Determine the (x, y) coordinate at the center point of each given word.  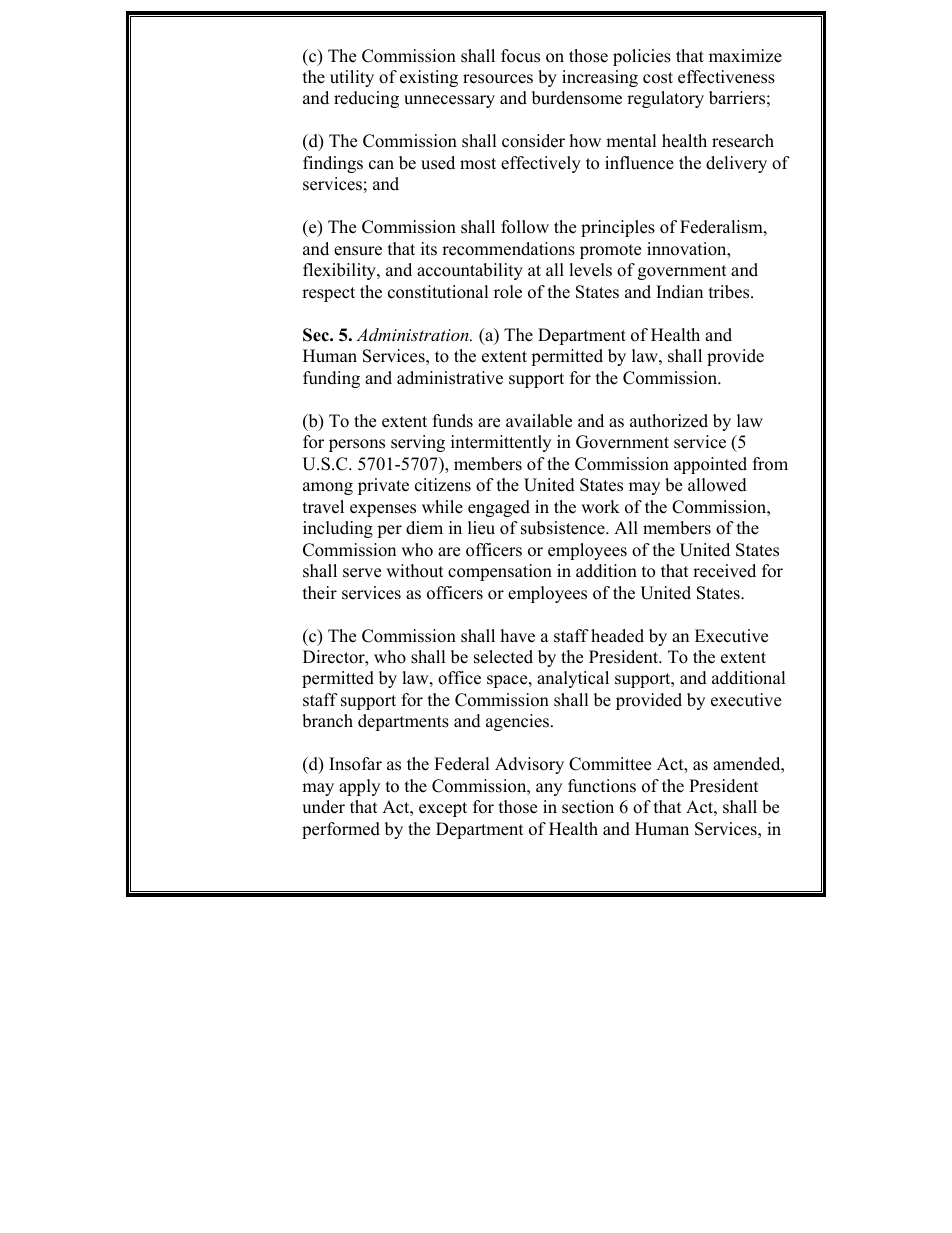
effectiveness (726, 77)
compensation (500, 572)
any (549, 789)
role (508, 292)
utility (352, 78)
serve (362, 573)
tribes (730, 292)
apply (359, 787)
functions (602, 786)
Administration (413, 334)
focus (520, 56)
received (724, 571)
